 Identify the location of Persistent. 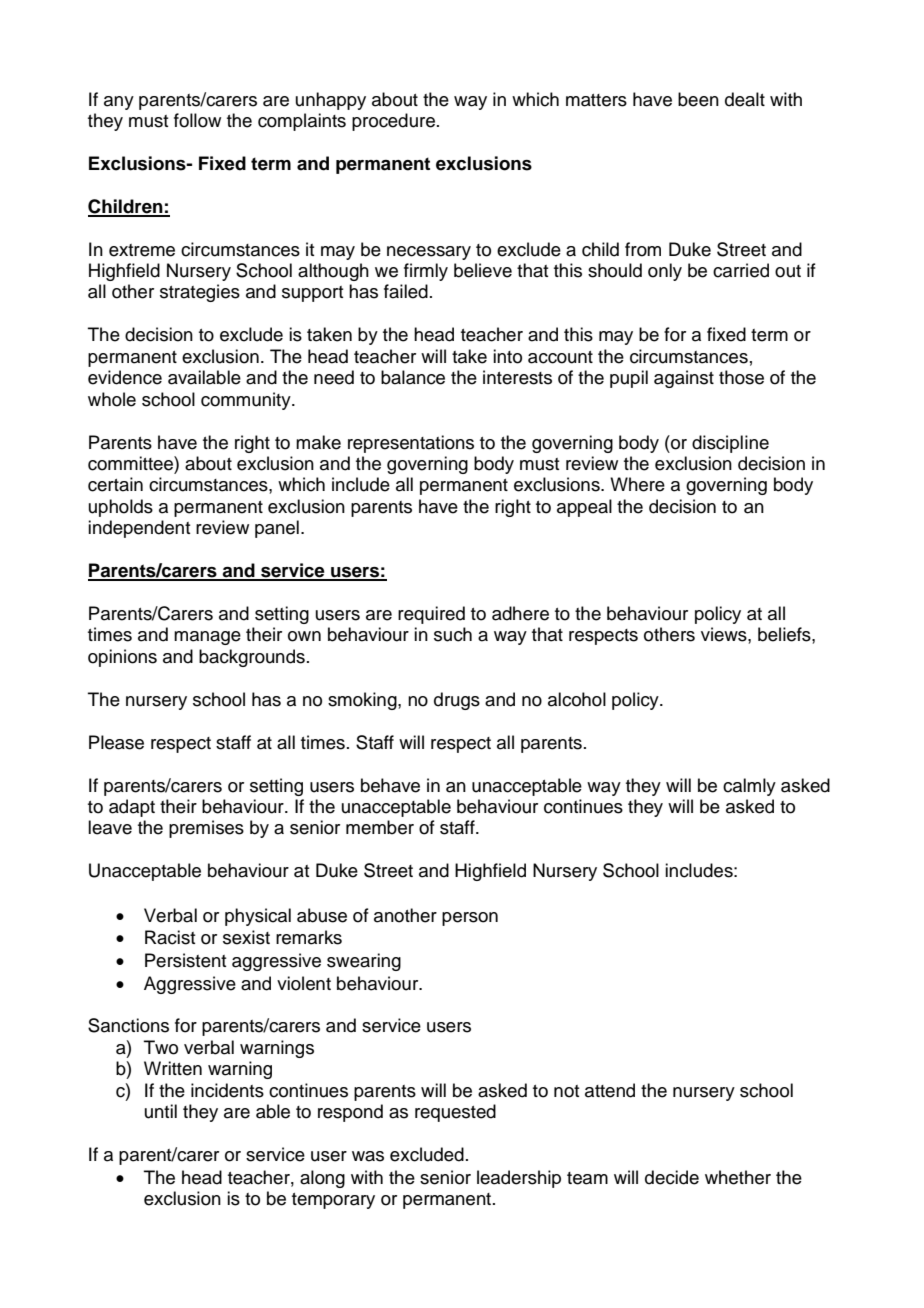
(185, 960).
